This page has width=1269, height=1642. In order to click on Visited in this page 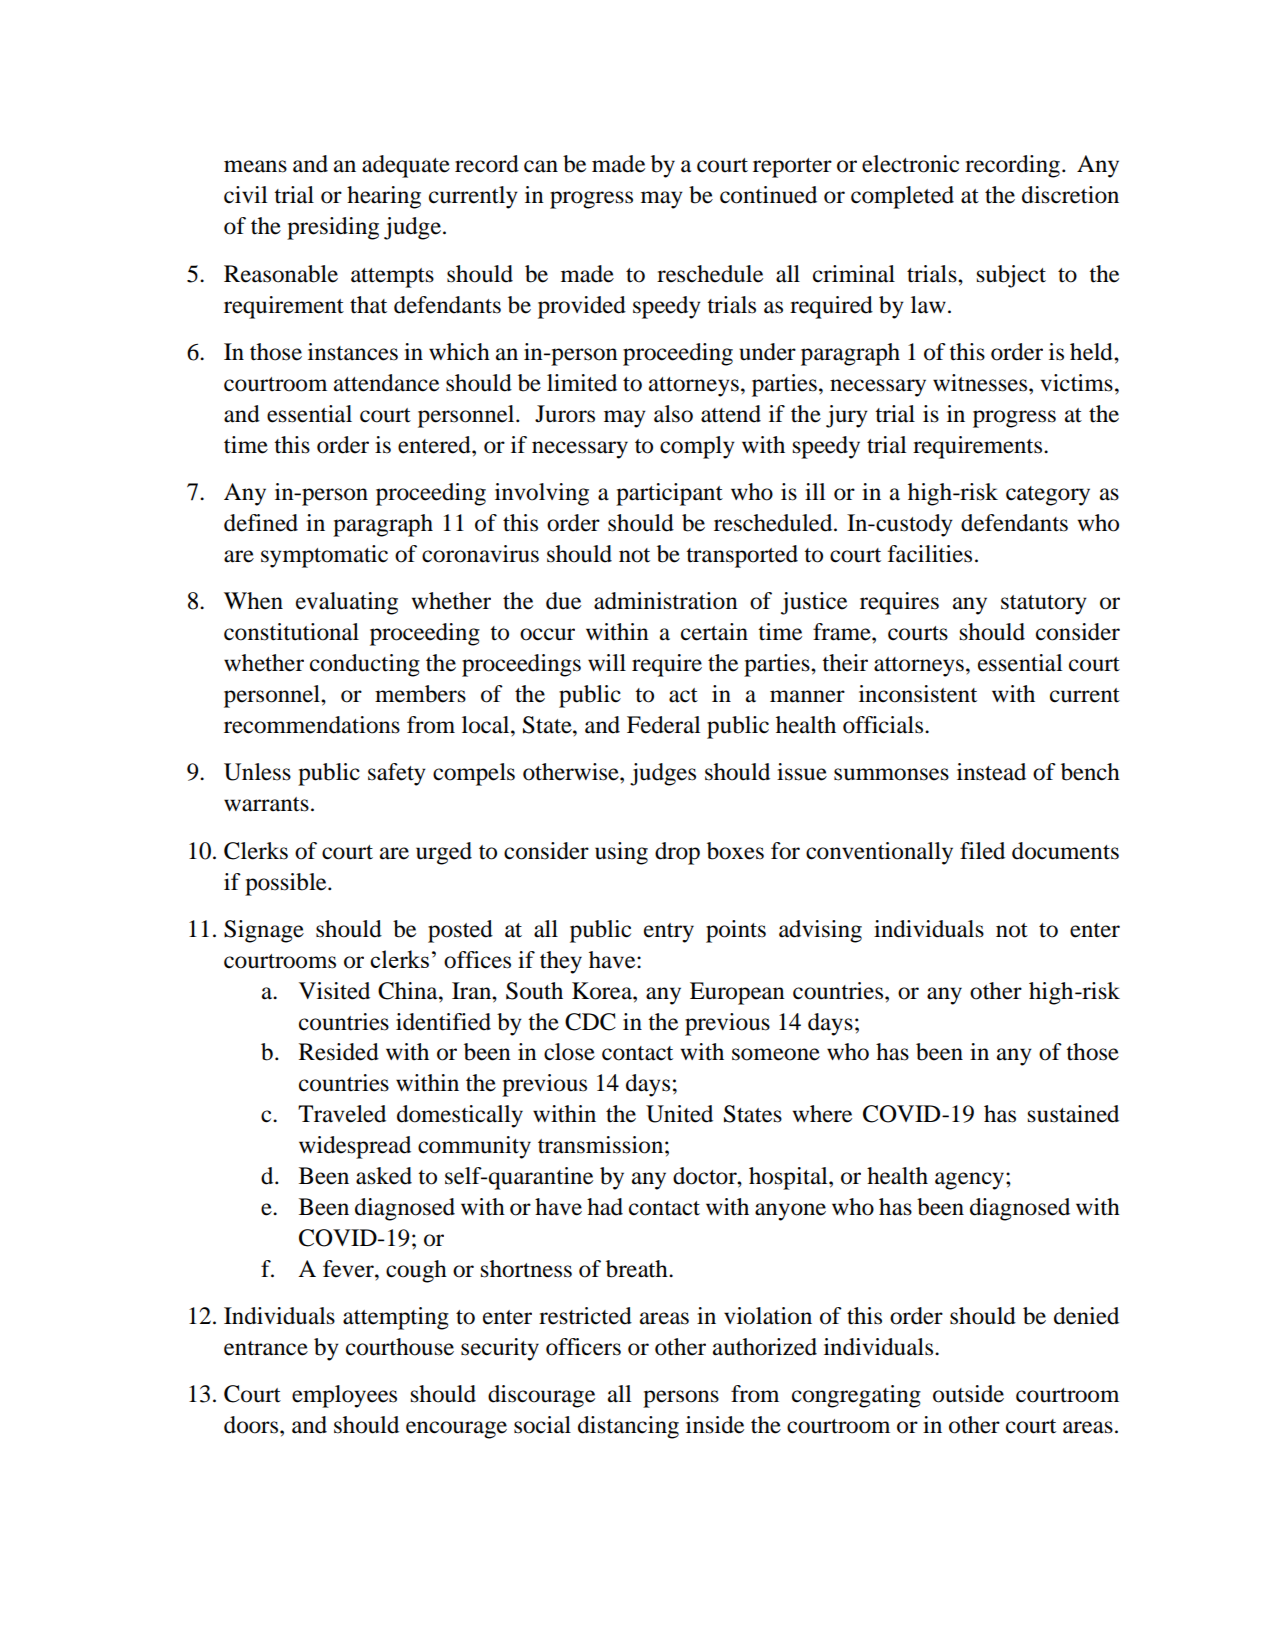, I will do `click(334, 991)`.
